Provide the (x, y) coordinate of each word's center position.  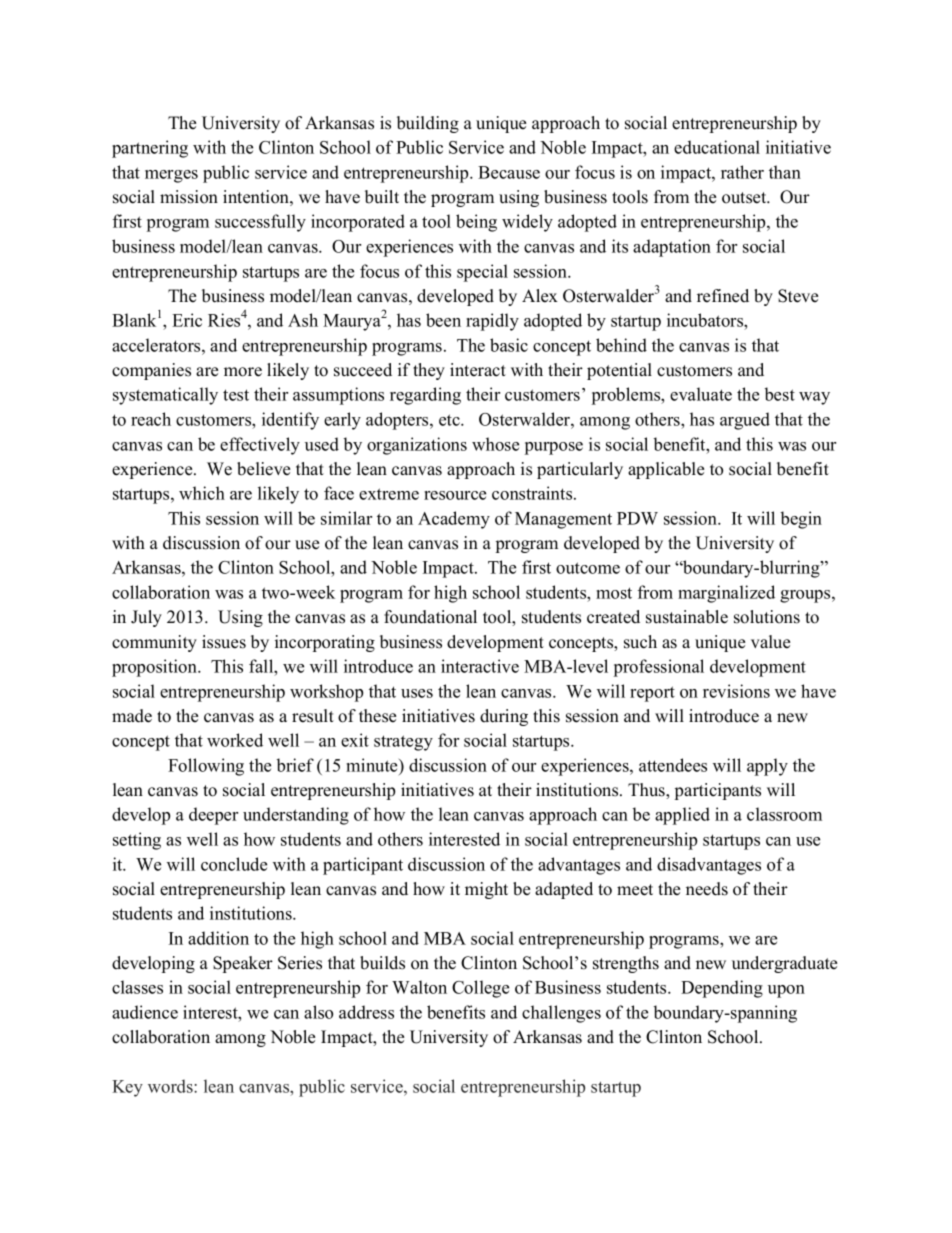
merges (171, 176)
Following (206, 767)
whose (495, 444)
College (480, 989)
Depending (722, 989)
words (171, 1086)
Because (509, 172)
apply (767, 767)
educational (717, 147)
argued (745, 421)
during (504, 717)
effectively (260, 446)
